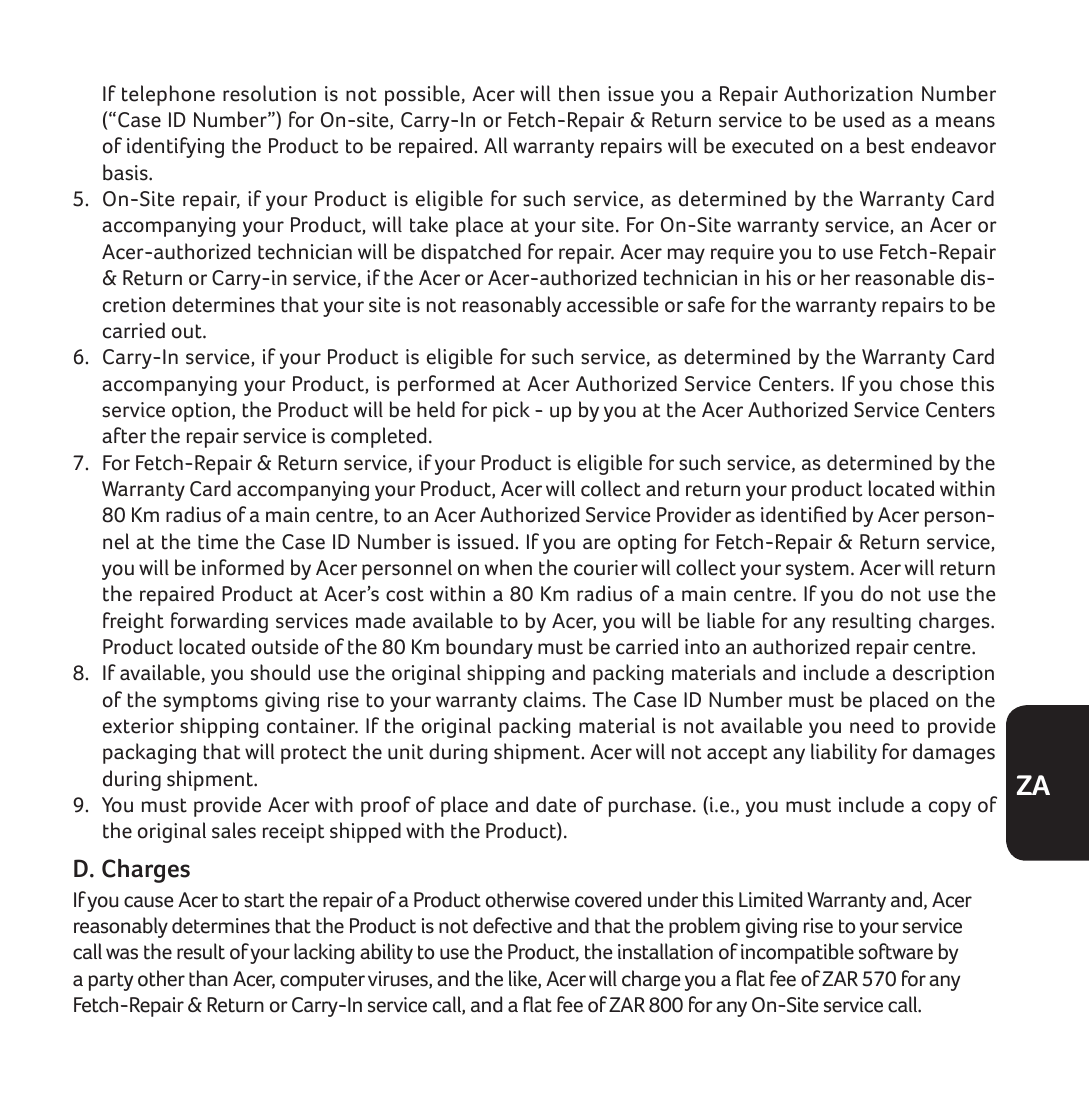  Describe the element at coordinates (863, 119) in the image. I see `used` at that location.
